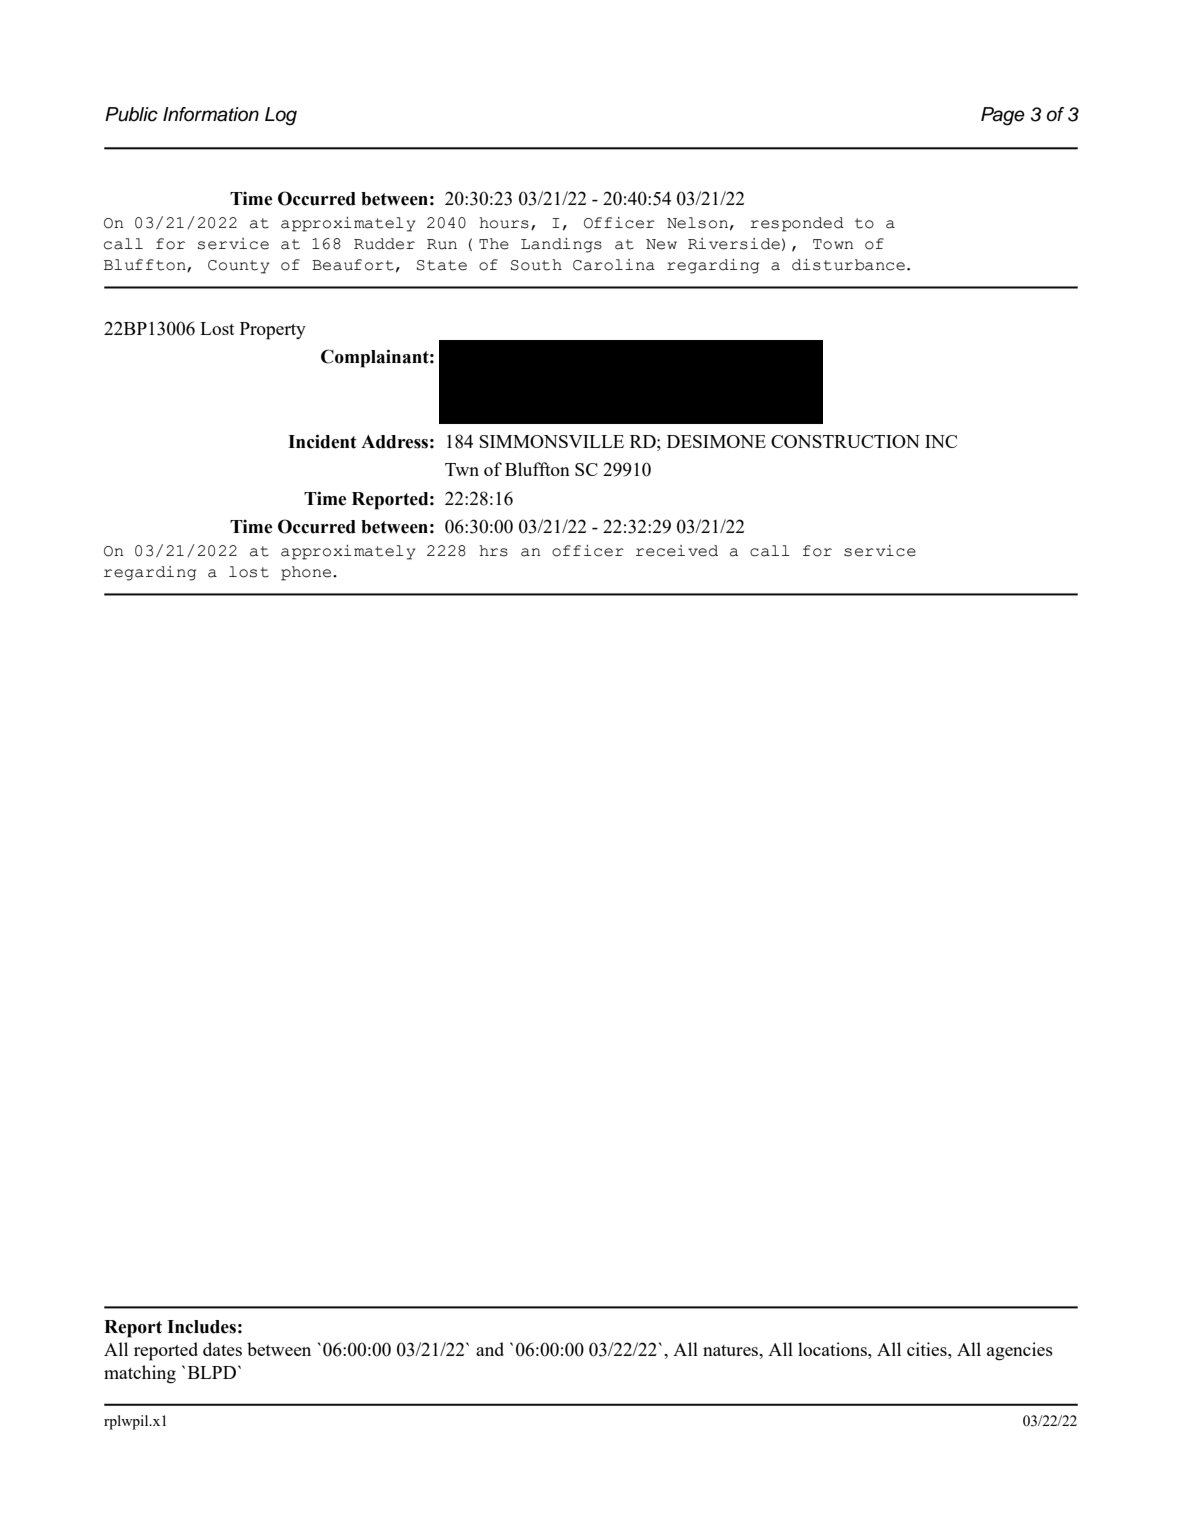  I want to click on cities, so click(928, 1349).
